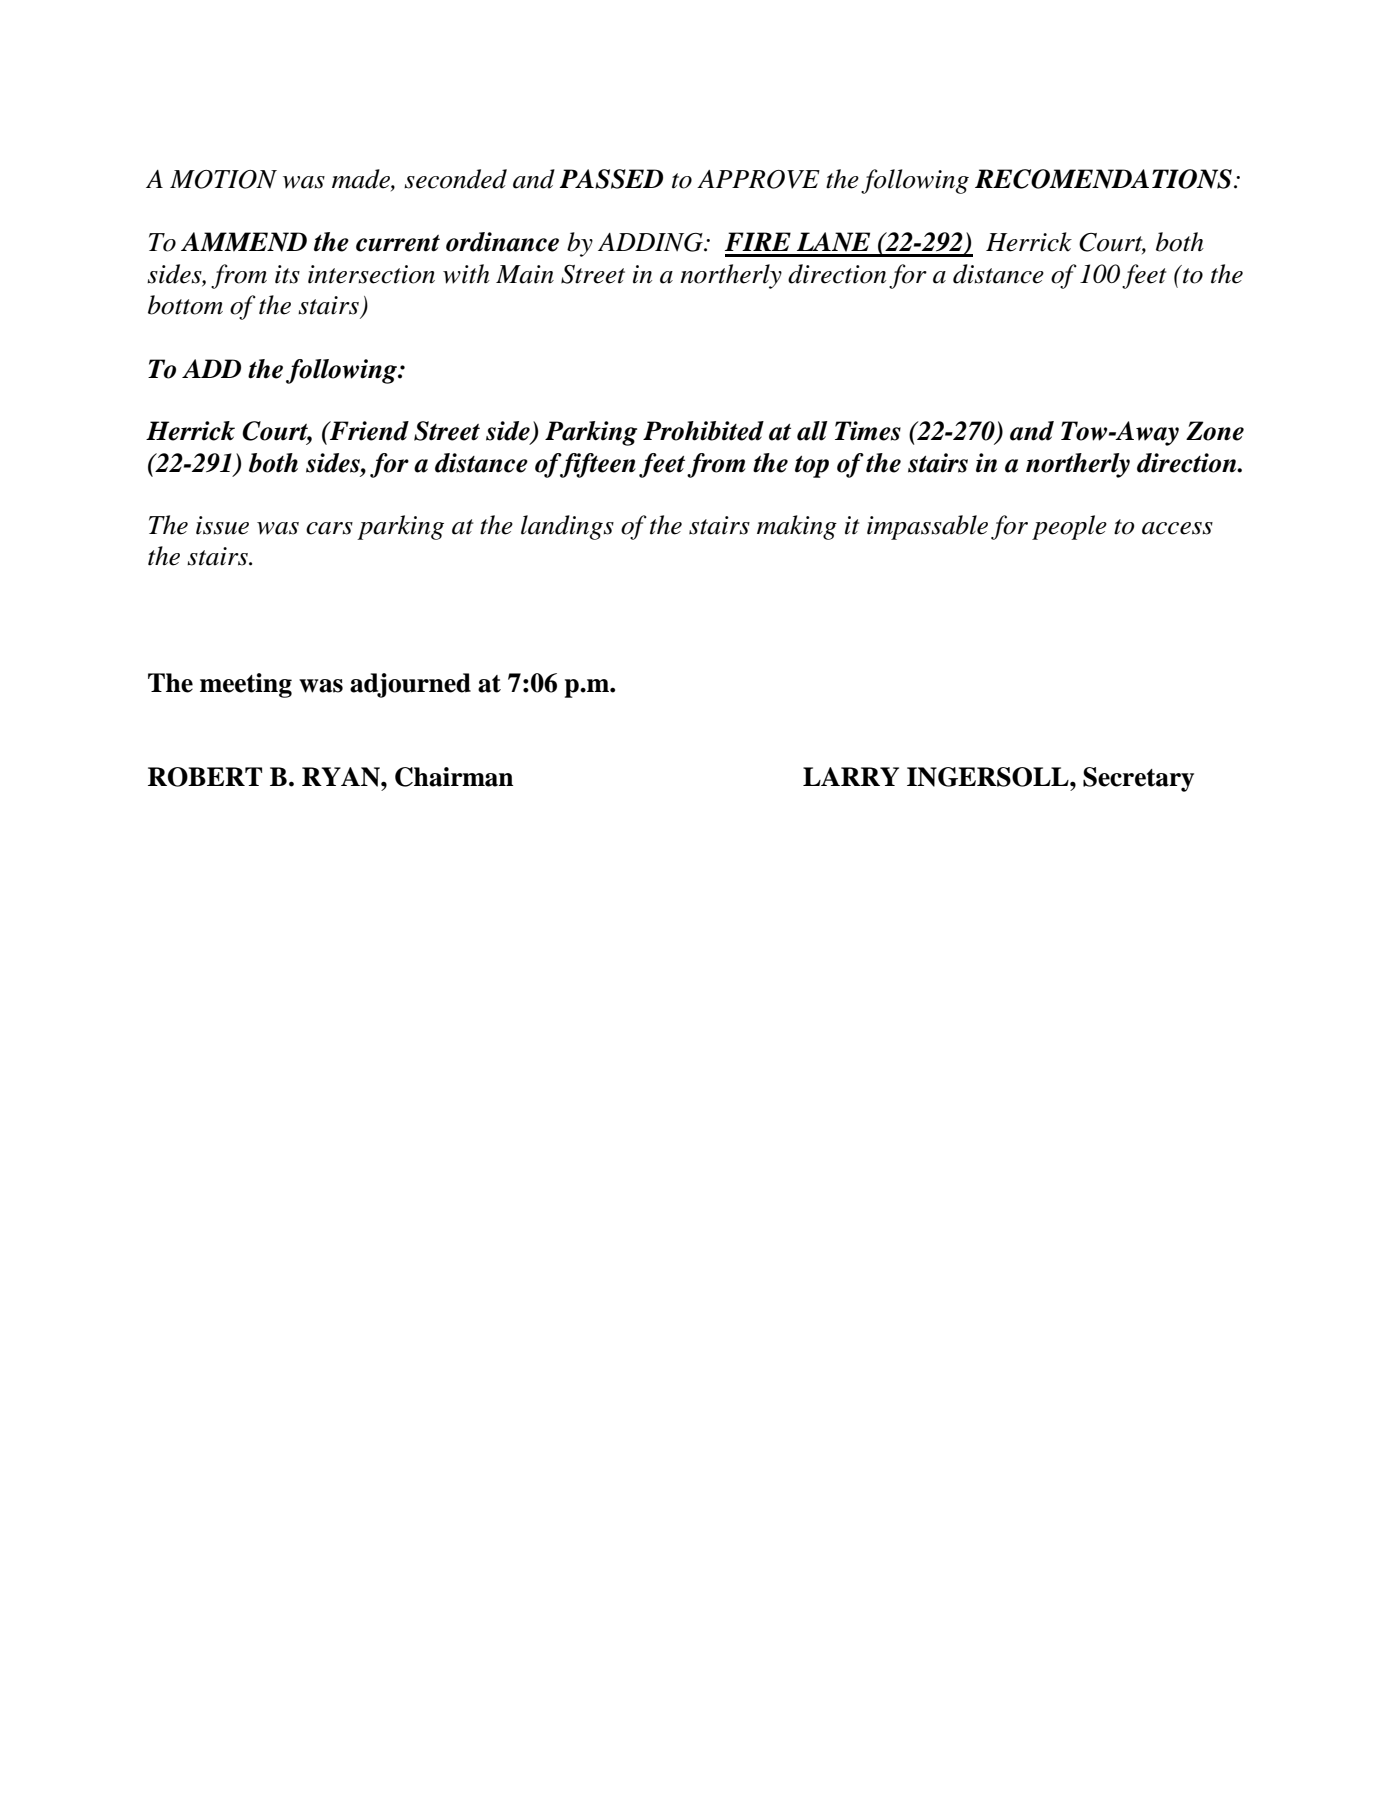 This image has width=1393, height=1803. I want to click on ADDING, so click(651, 242).
